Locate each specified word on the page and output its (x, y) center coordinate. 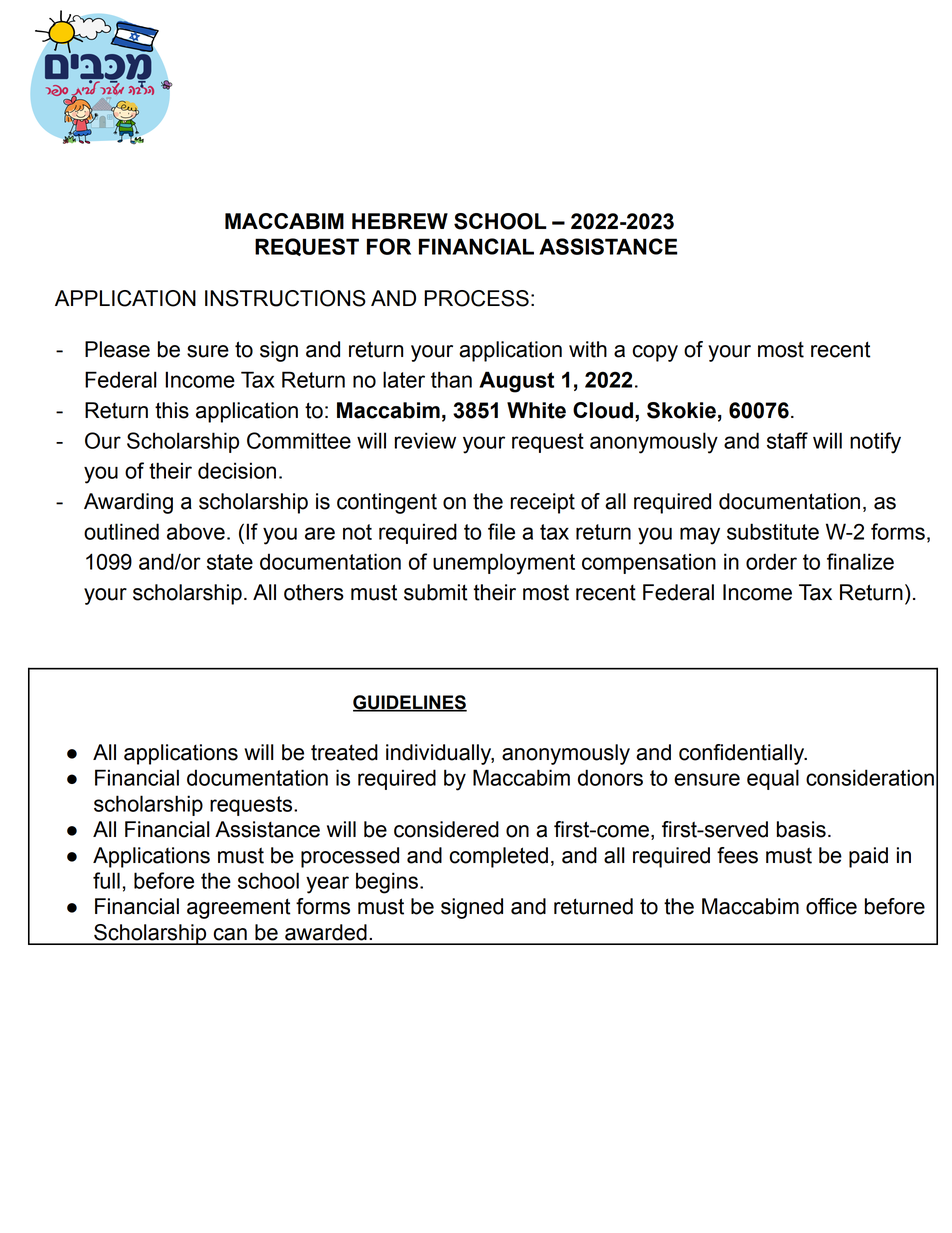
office (831, 906)
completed (498, 857)
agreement (238, 908)
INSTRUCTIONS (285, 298)
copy (655, 353)
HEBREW (400, 221)
